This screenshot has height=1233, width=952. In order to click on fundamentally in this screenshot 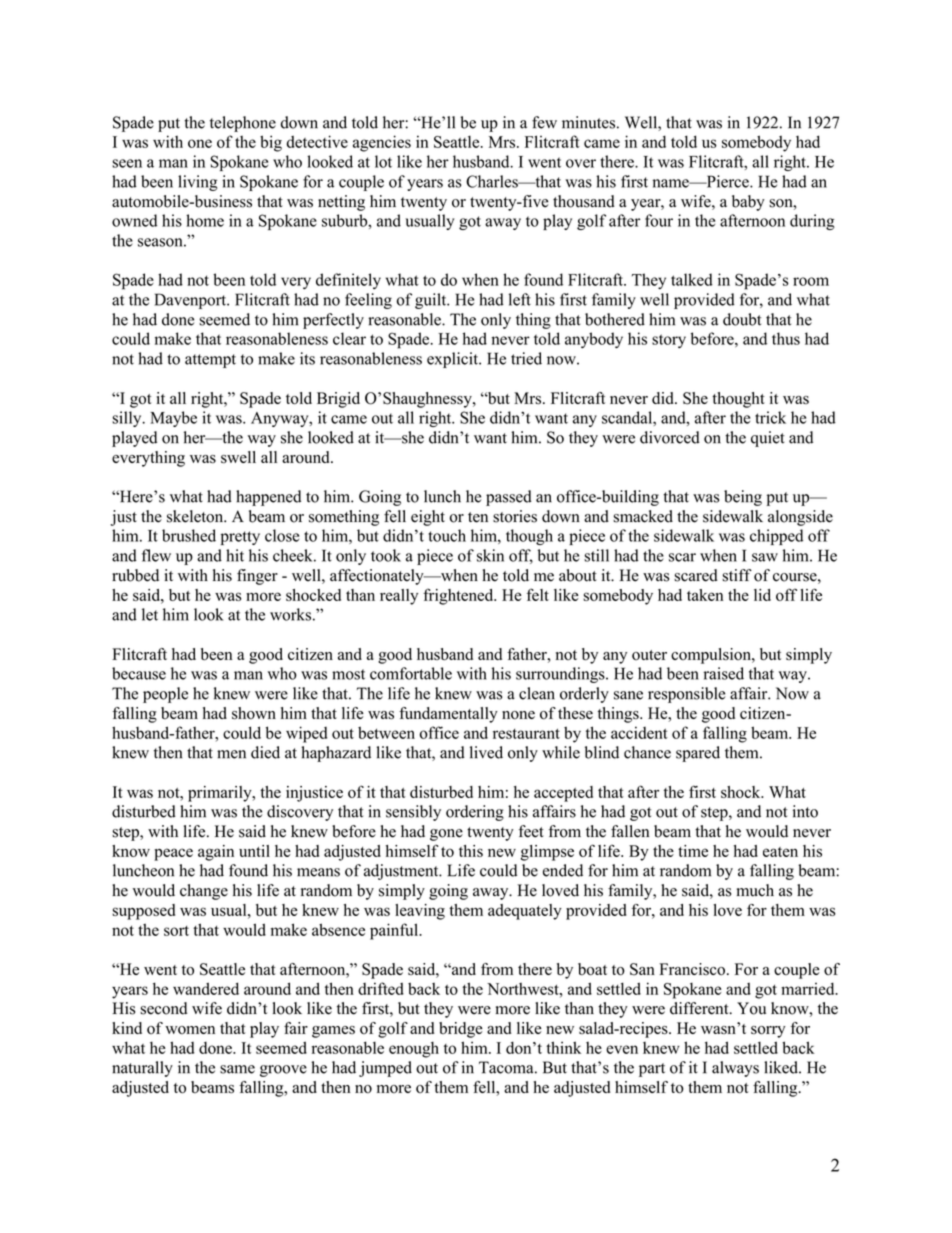, I will do `click(448, 715)`.
